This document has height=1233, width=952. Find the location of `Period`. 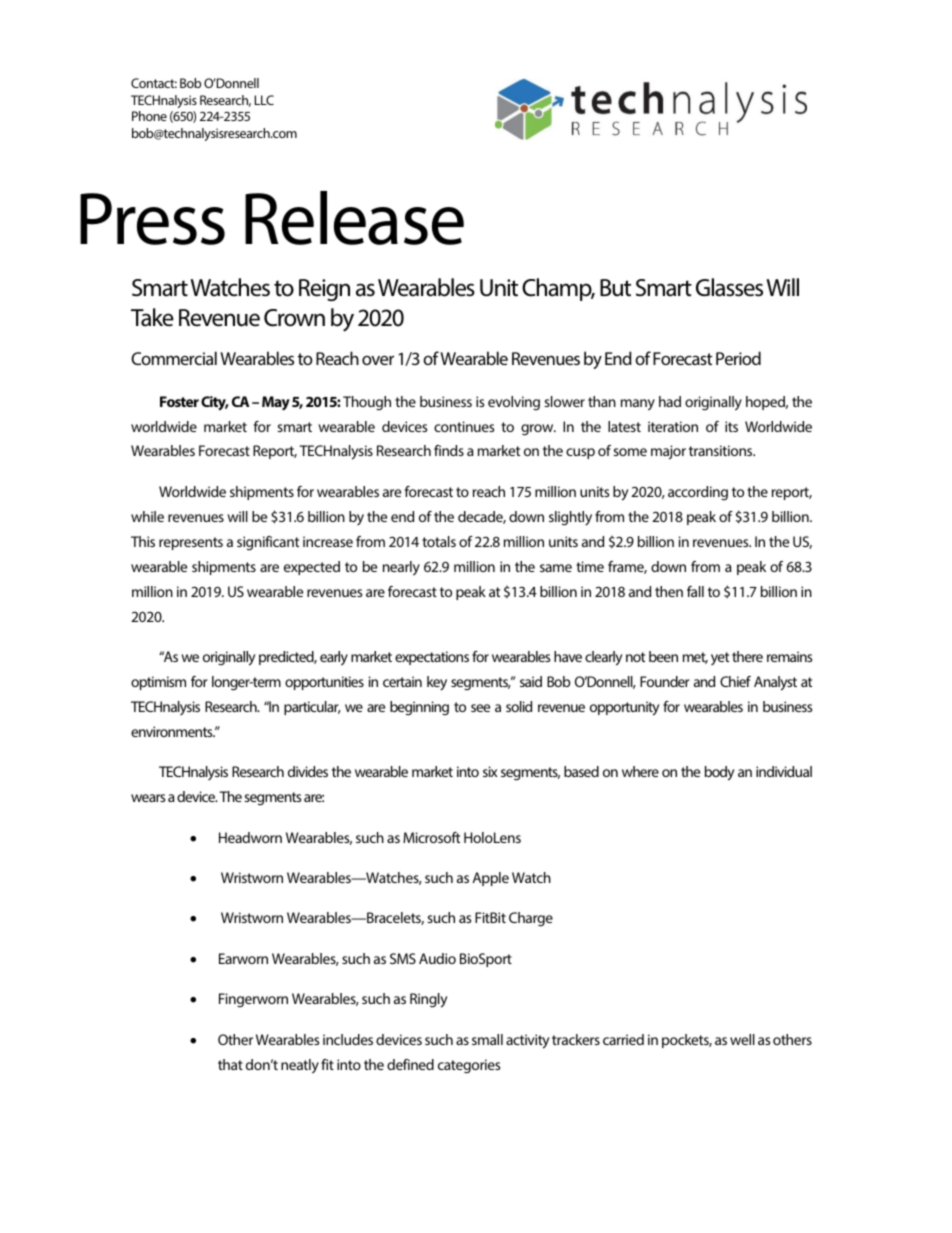

Period is located at coordinates (738, 358).
